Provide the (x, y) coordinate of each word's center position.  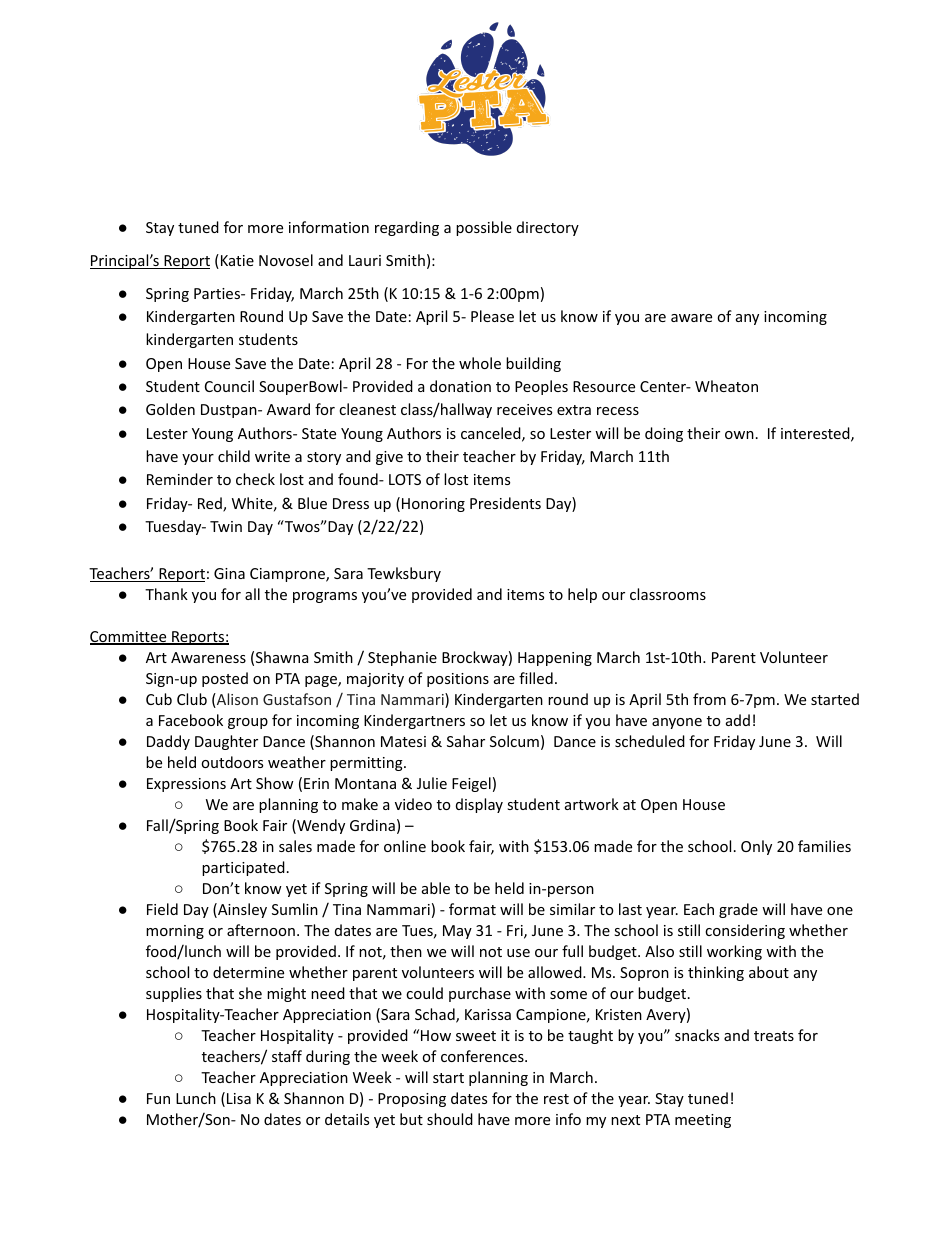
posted (225, 679)
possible (484, 228)
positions (458, 680)
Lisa (239, 1098)
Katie (237, 260)
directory (548, 228)
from (709, 699)
